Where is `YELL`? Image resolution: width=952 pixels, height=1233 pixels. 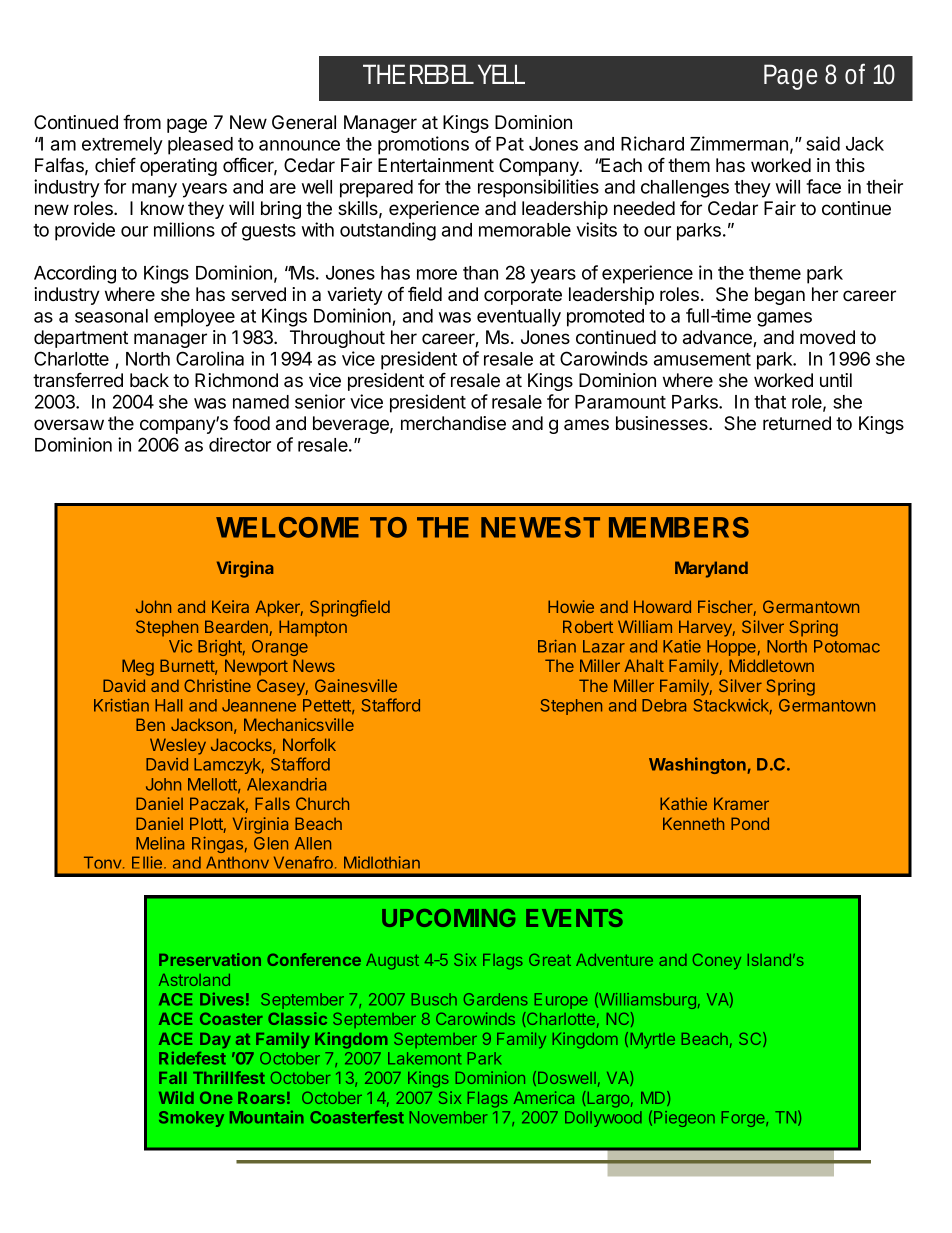 YELL is located at coordinates (501, 74).
